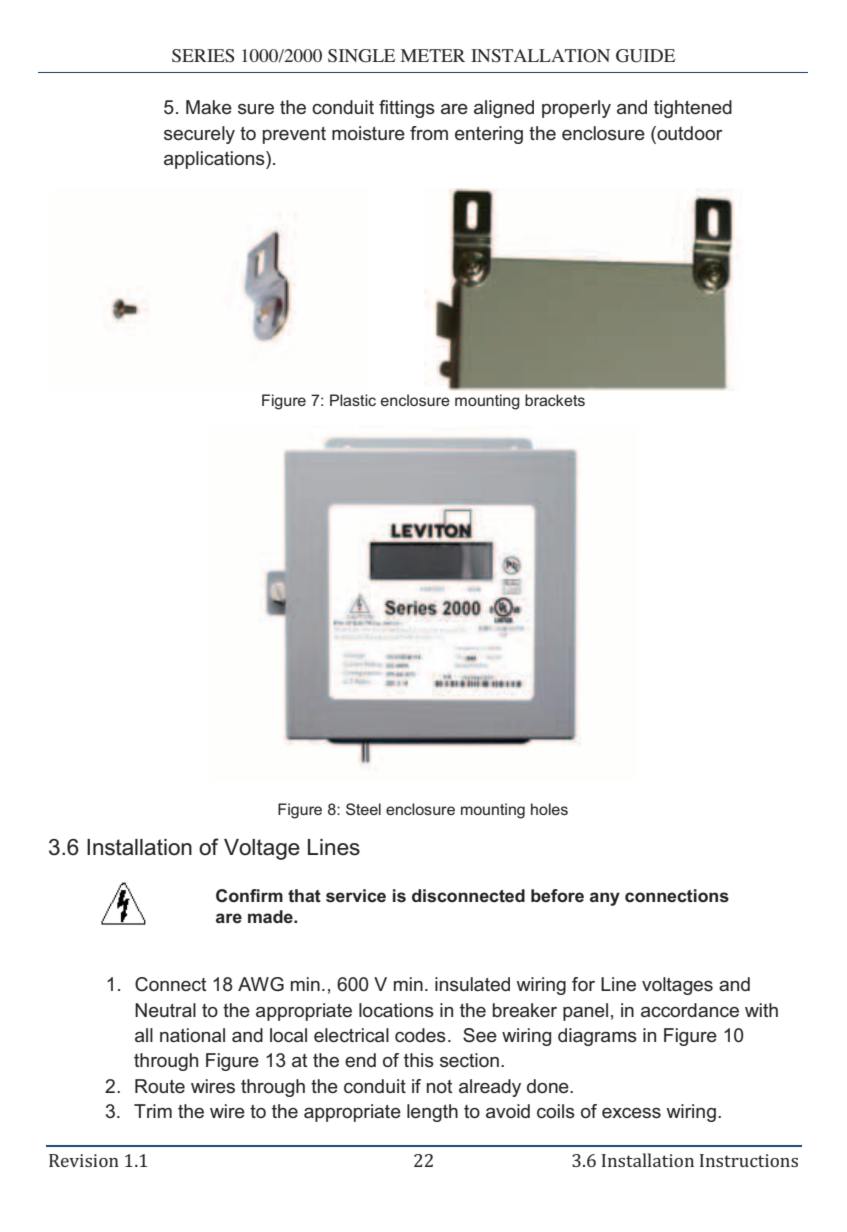 The image size is (847, 1232). I want to click on any, so click(605, 899).
